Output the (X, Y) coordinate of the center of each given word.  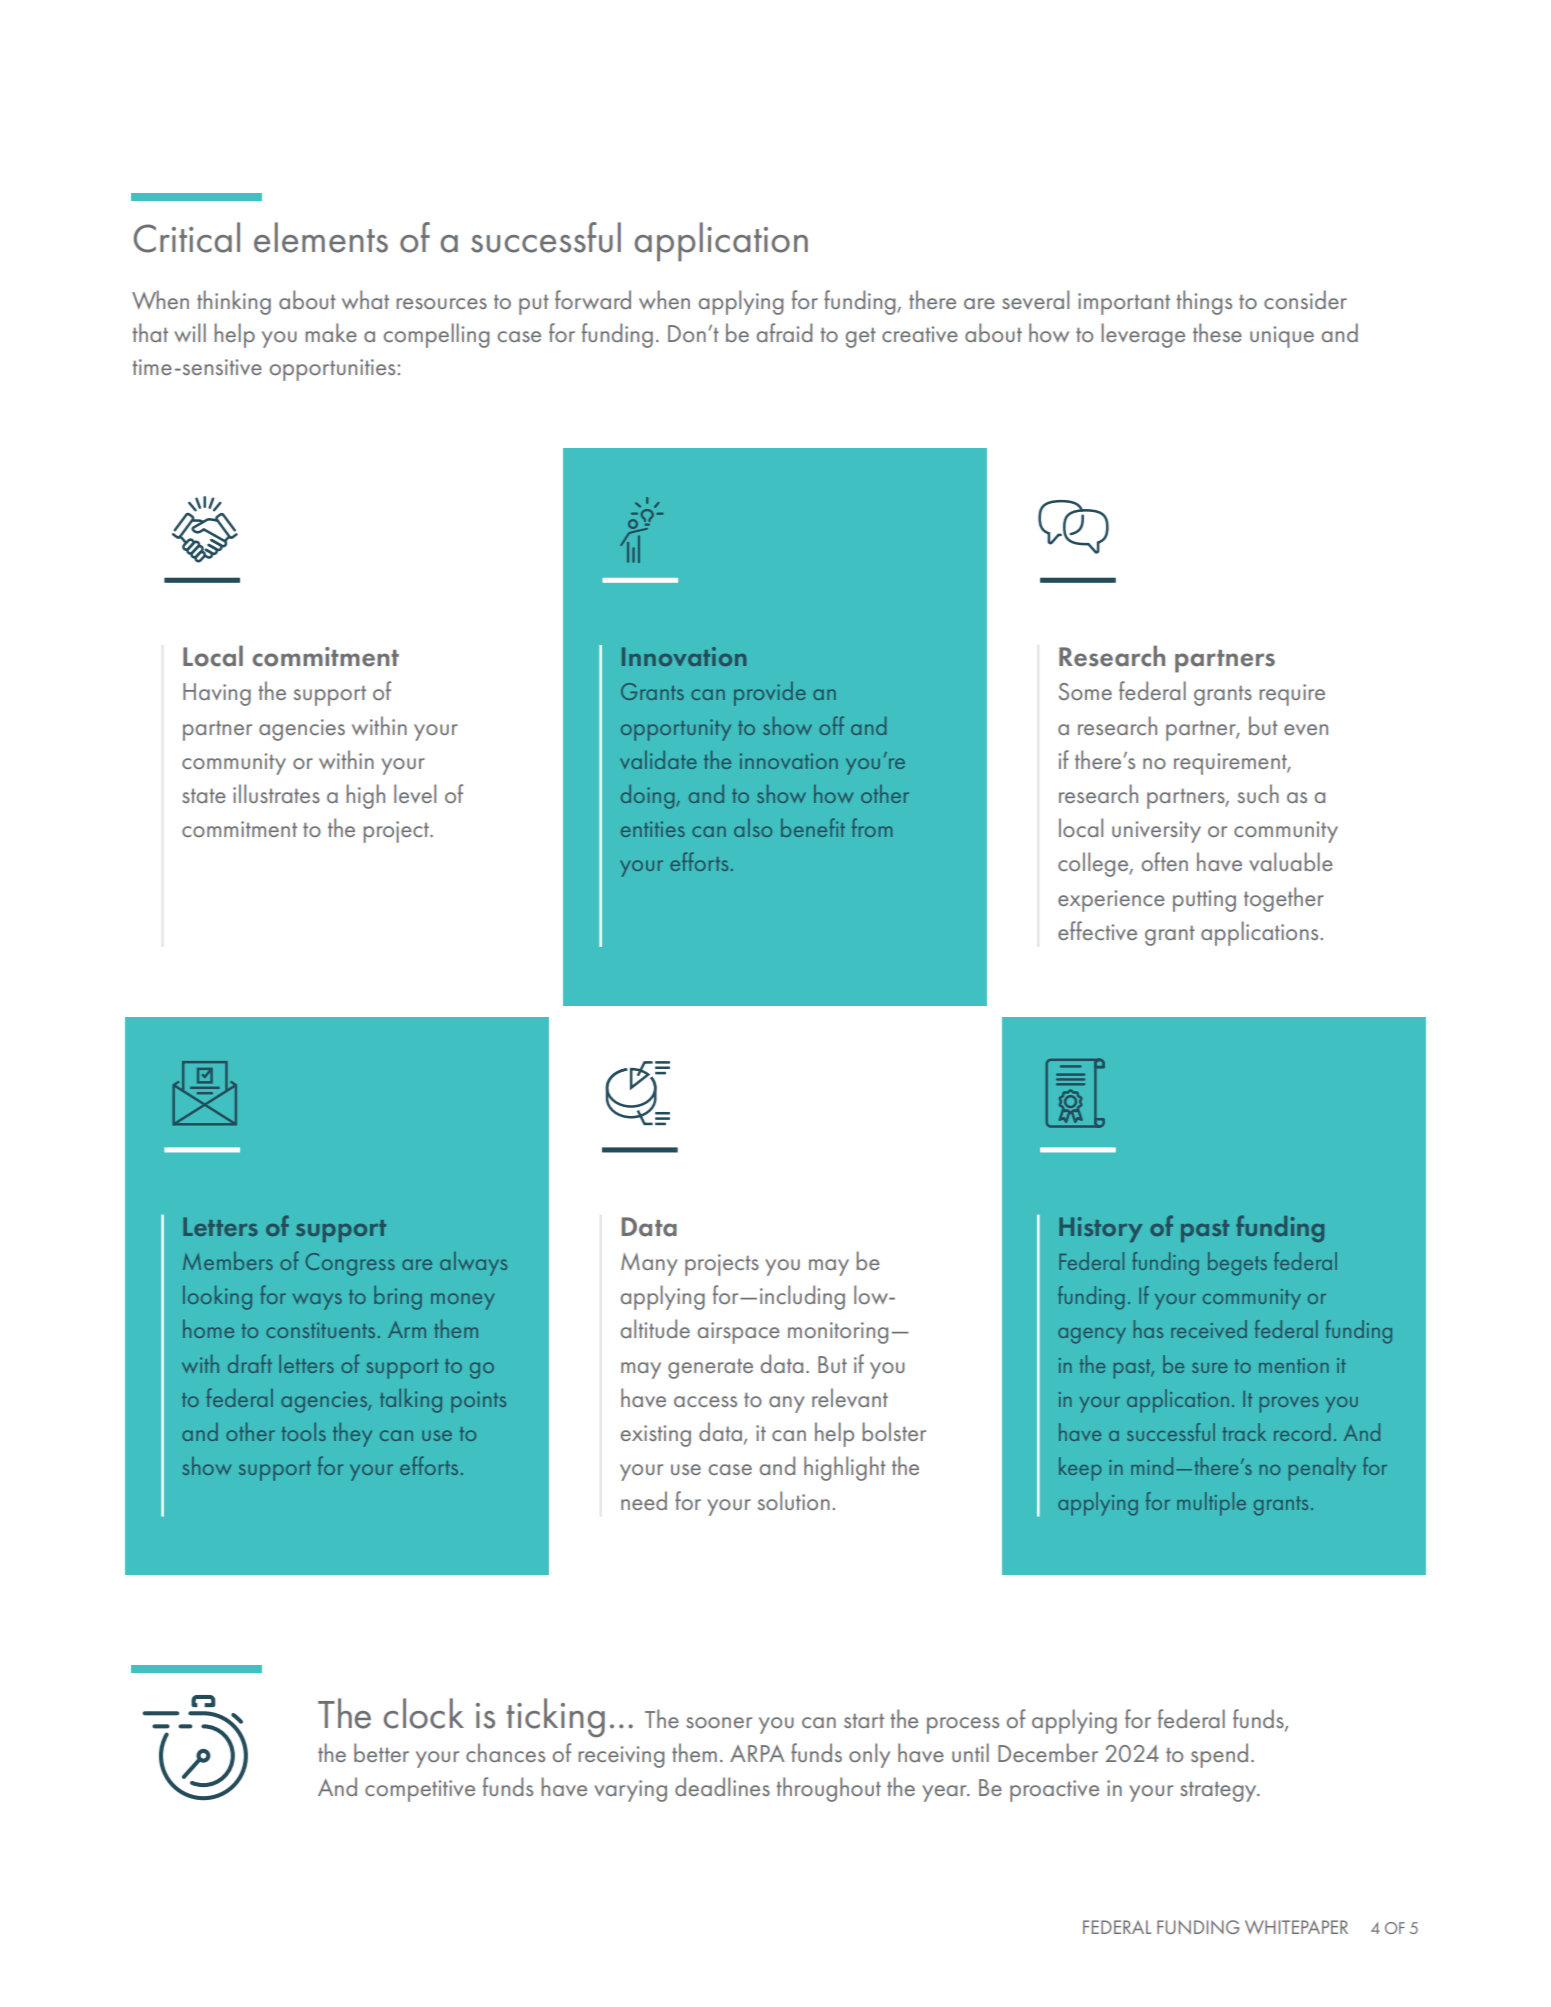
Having (217, 694)
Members (228, 1261)
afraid (784, 332)
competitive (420, 1791)
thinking (234, 302)
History (1100, 1229)
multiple (1211, 1504)
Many (649, 1264)
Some (1085, 691)
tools (304, 1432)
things (1204, 302)
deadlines (722, 1786)
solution (794, 1500)
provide (769, 694)
